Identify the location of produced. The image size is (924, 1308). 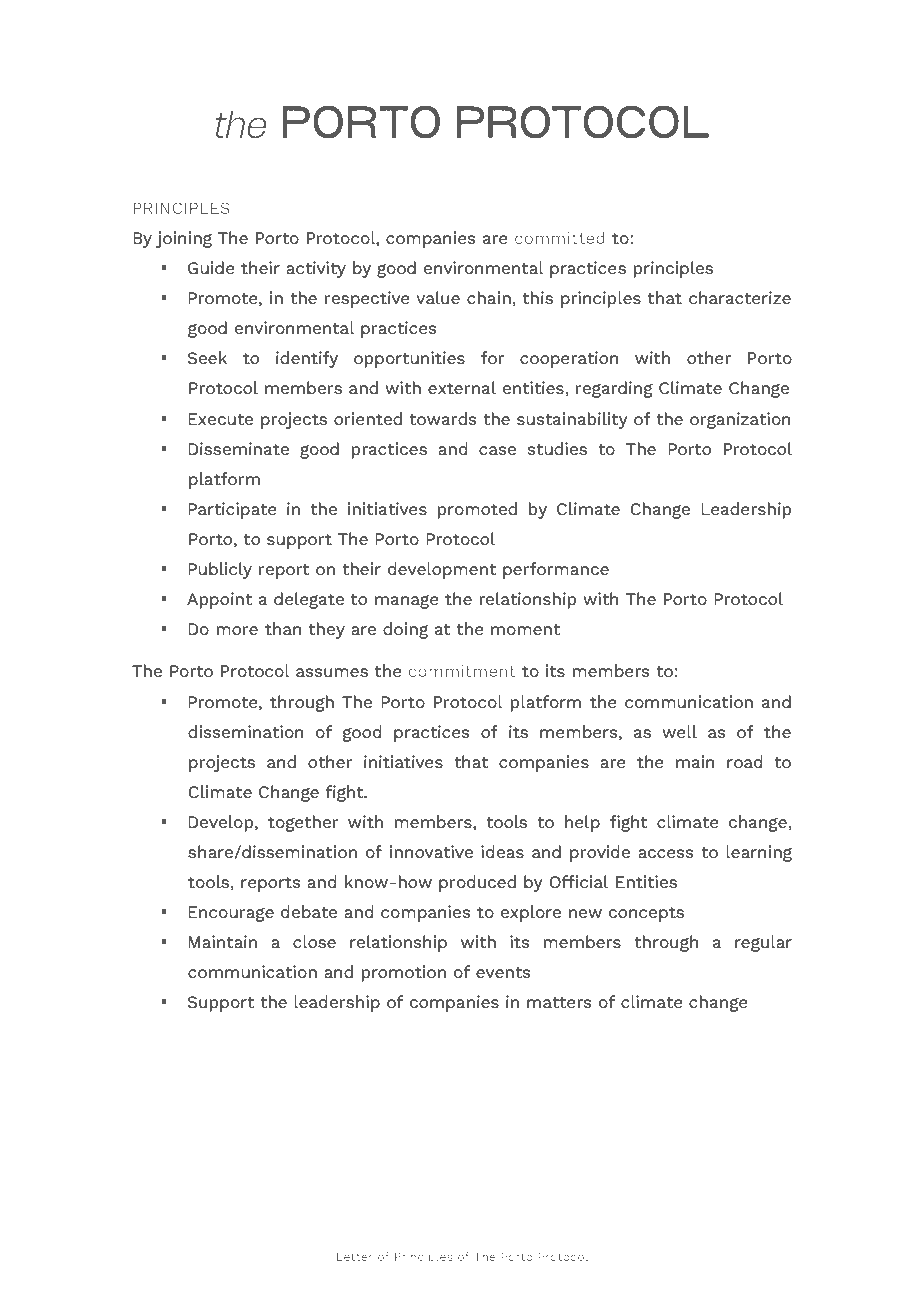
(477, 883).
